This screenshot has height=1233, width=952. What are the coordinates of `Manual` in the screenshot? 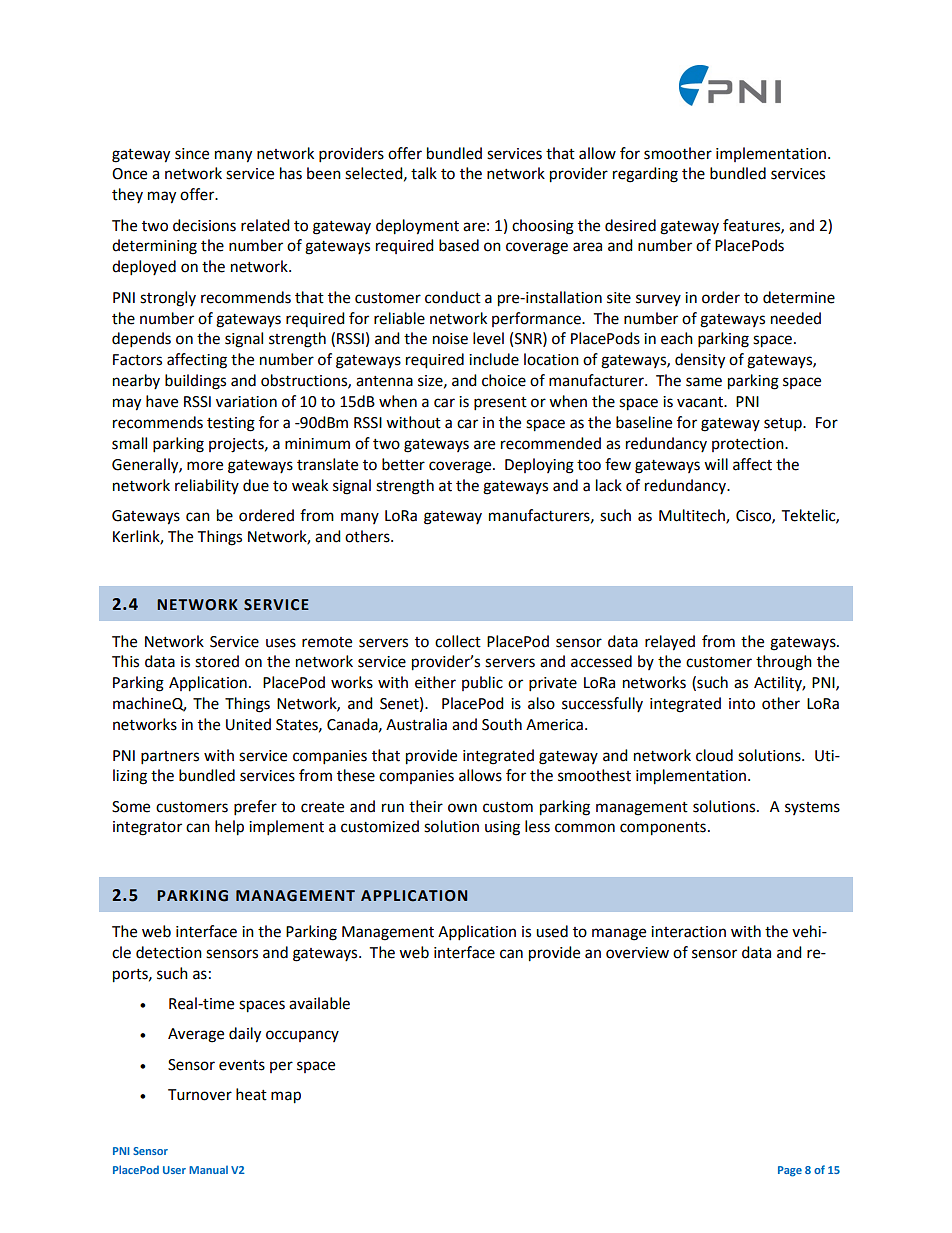 It's located at (208, 1169).
